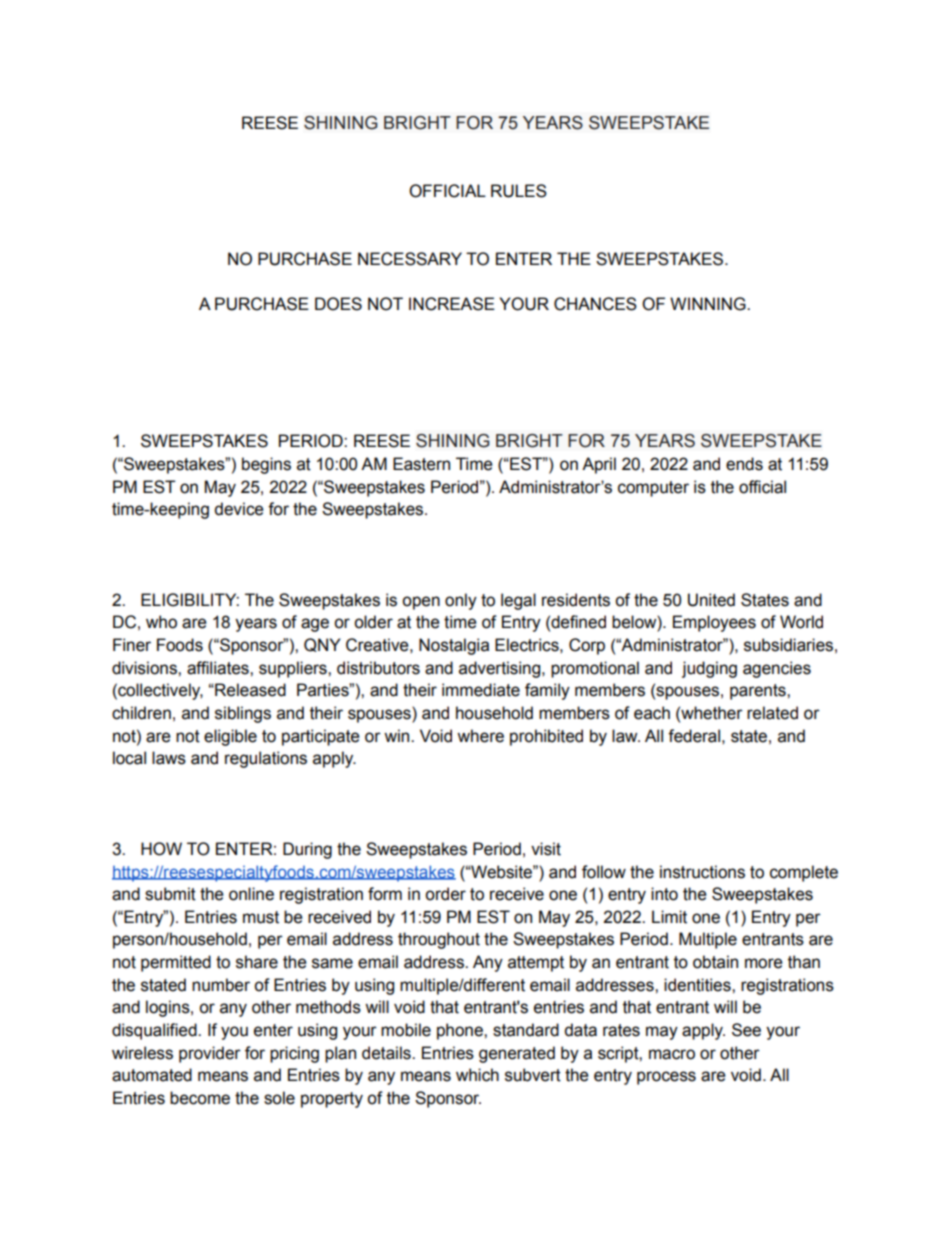 The height and width of the screenshot is (1233, 952). What do you see at coordinates (266, 465) in the screenshot?
I see `begins` at bounding box center [266, 465].
